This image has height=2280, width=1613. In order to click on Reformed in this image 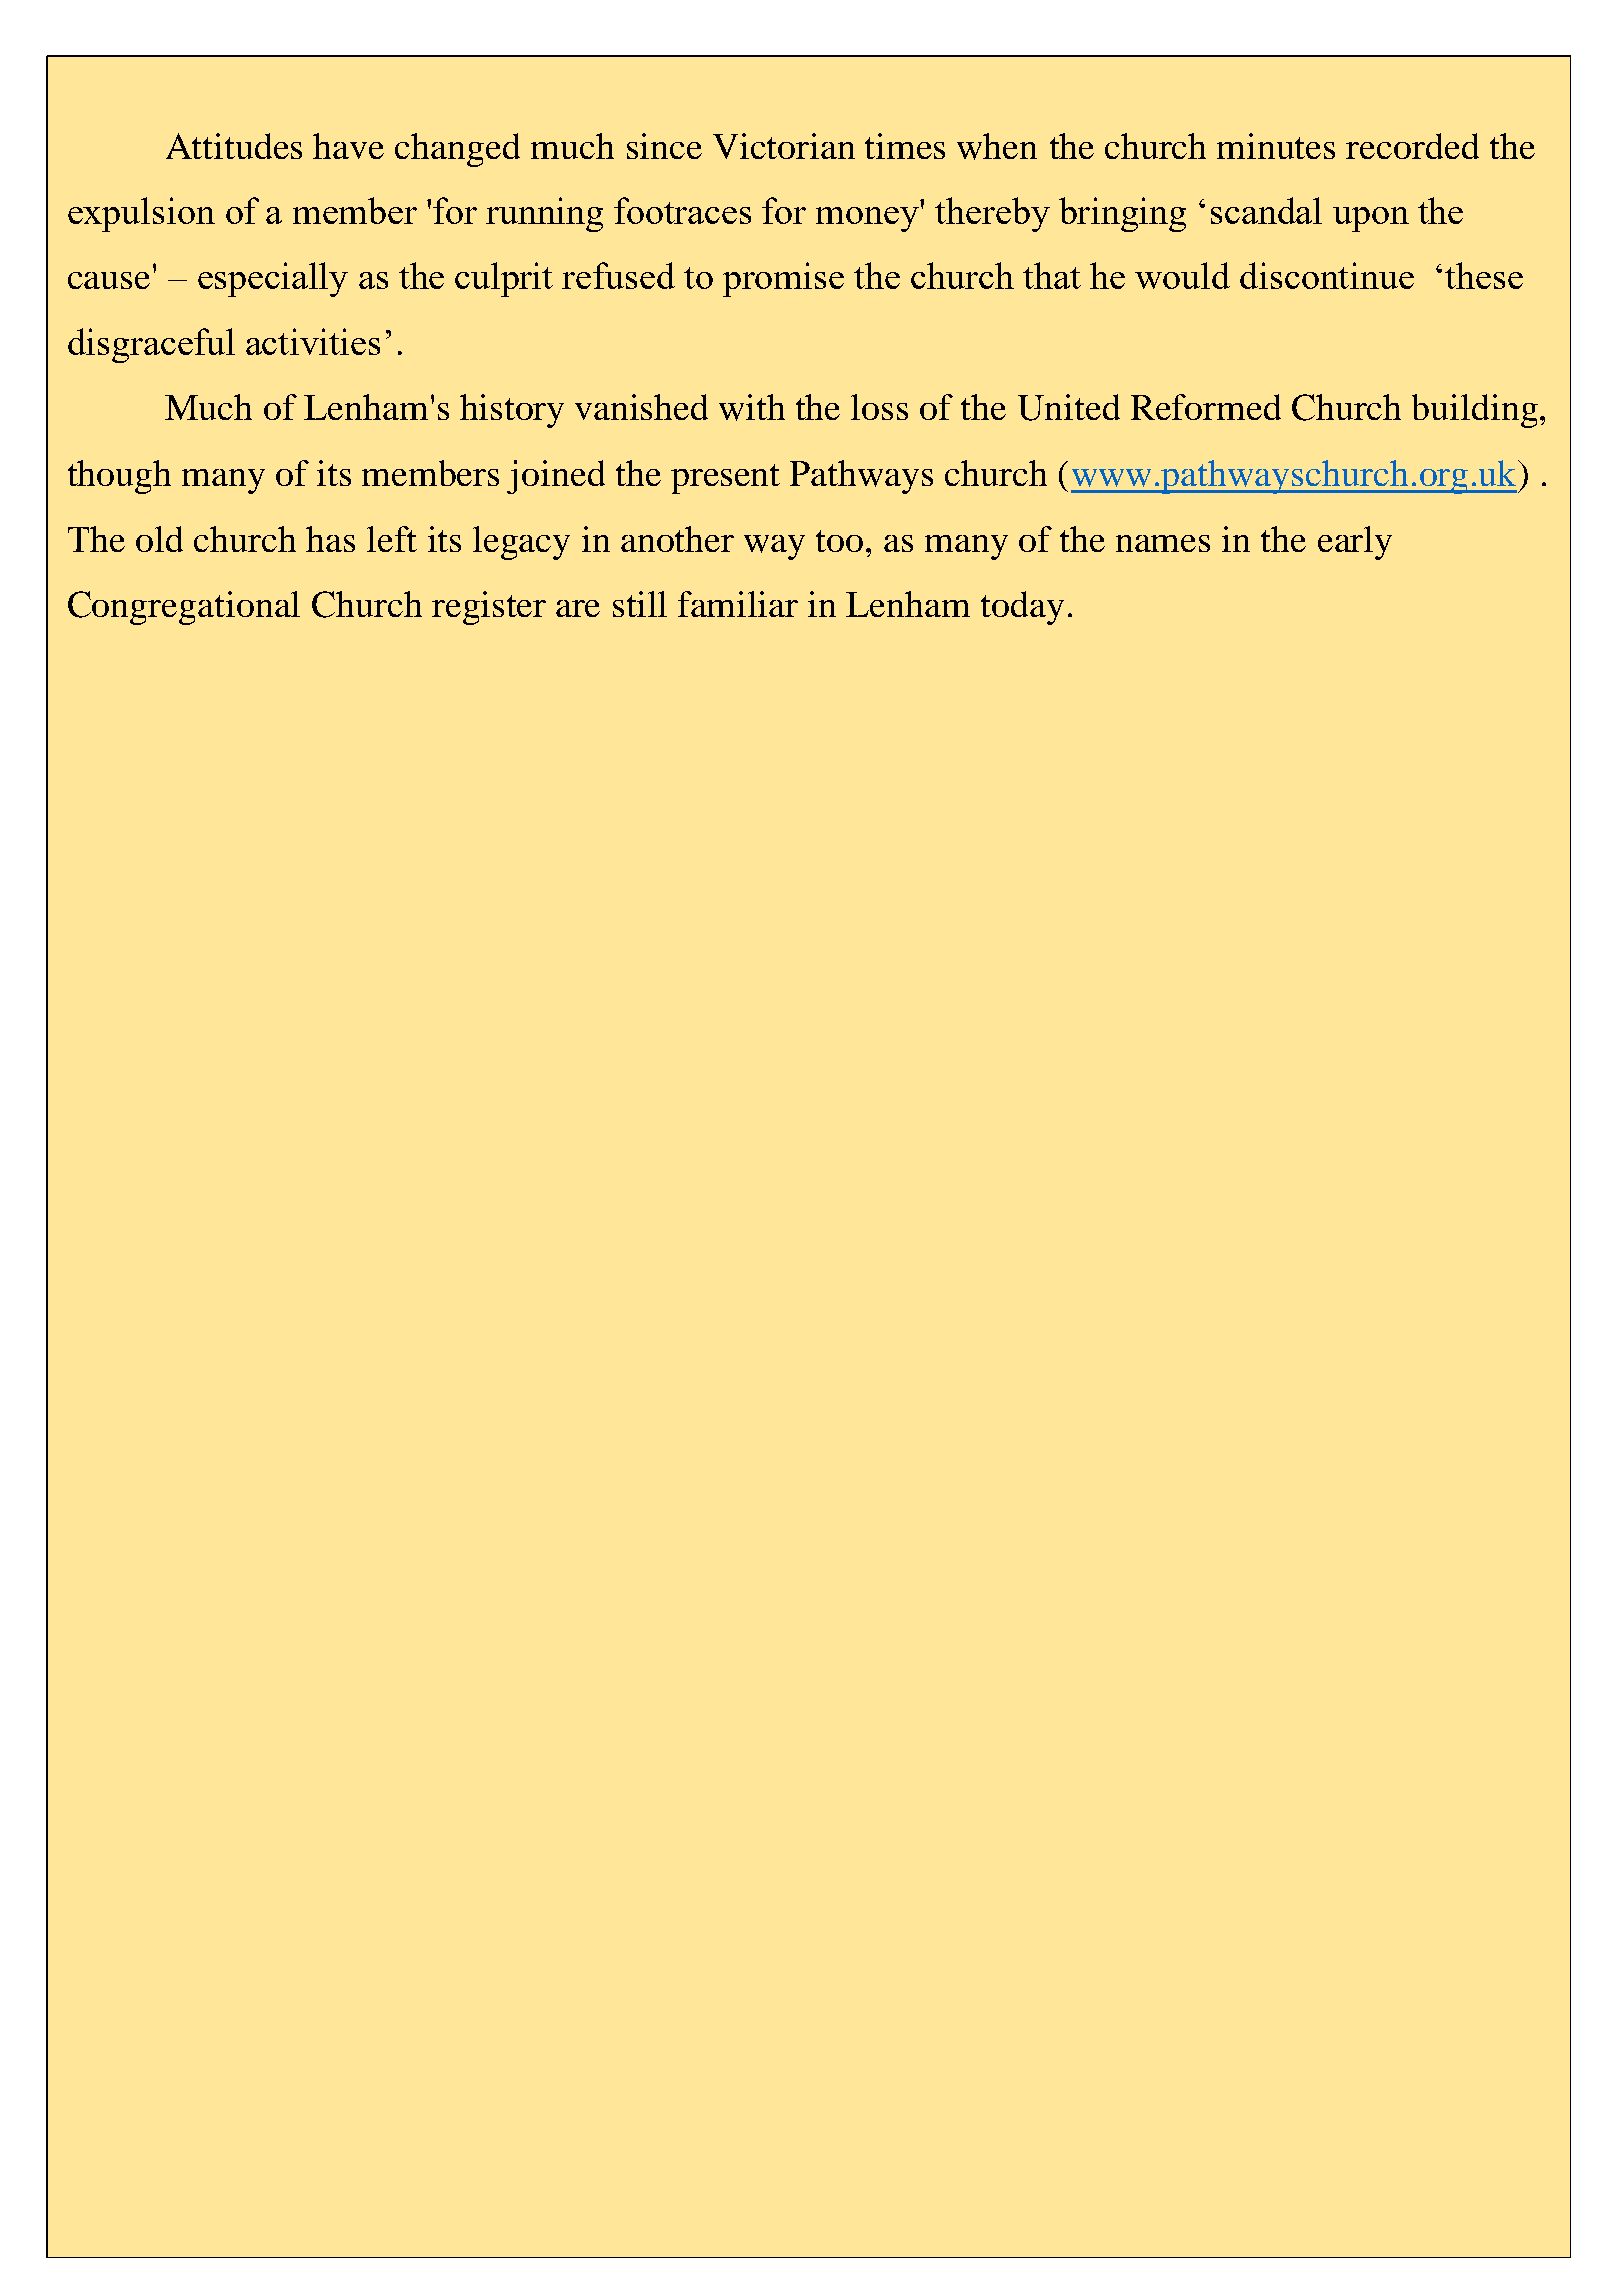, I will do `click(1206, 407)`.
